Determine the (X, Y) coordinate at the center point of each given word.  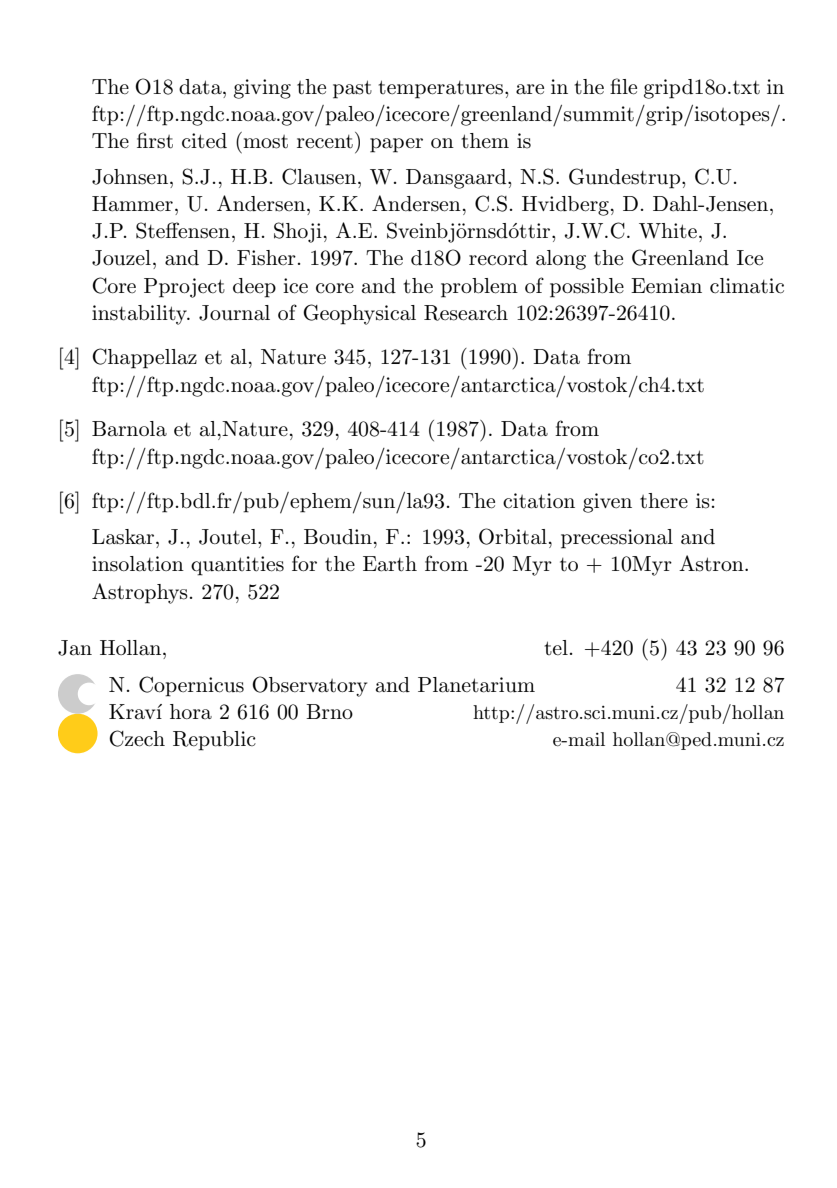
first (155, 140)
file (623, 86)
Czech (137, 738)
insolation (138, 564)
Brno (329, 711)
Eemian (666, 286)
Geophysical (359, 314)
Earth (390, 564)
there (664, 501)
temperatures (440, 89)
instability (141, 315)
